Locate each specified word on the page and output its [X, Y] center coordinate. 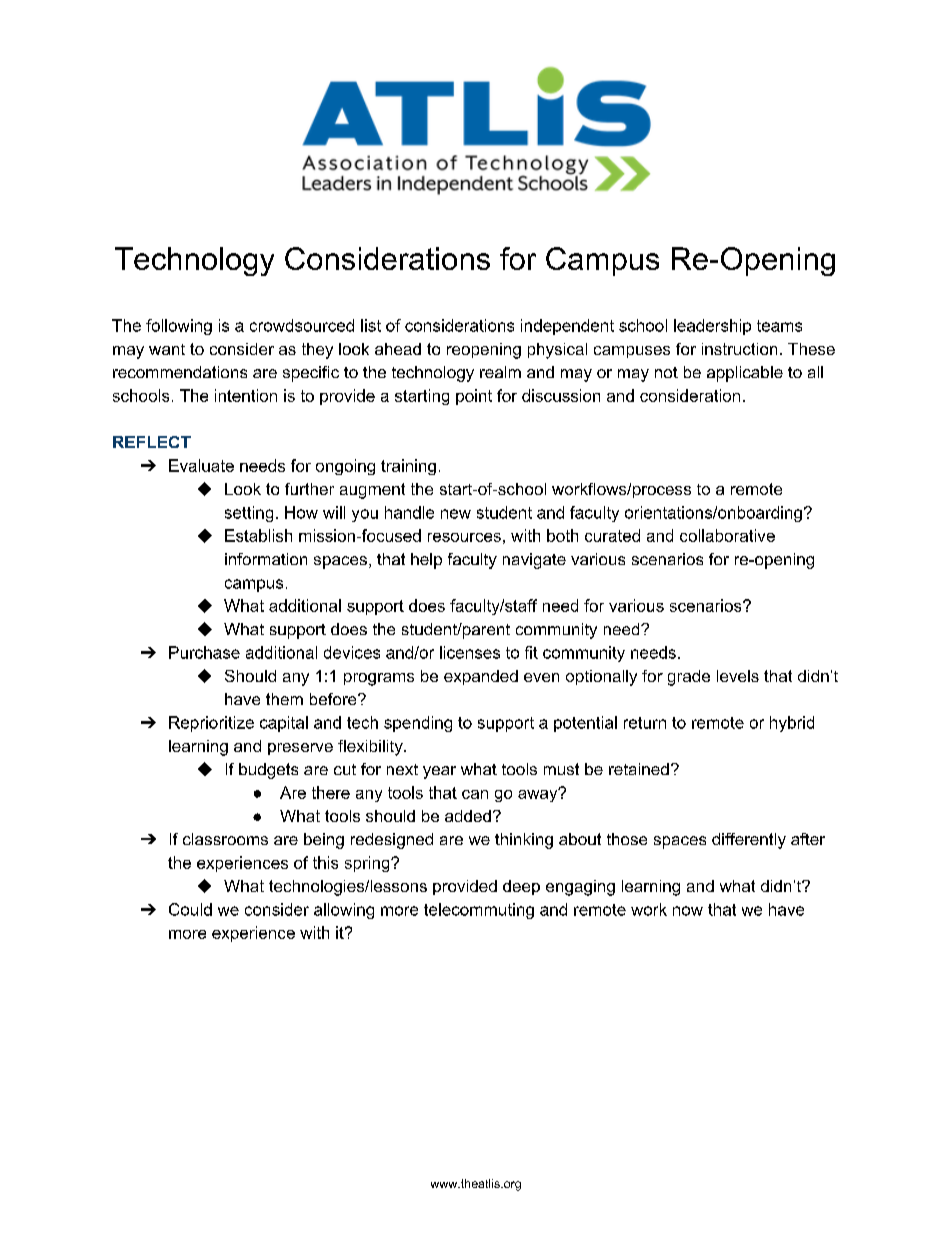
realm [500, 372]
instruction [739, 349]
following [179, 327]
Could [190, 909]
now [688, 911]
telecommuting [479, 911]
